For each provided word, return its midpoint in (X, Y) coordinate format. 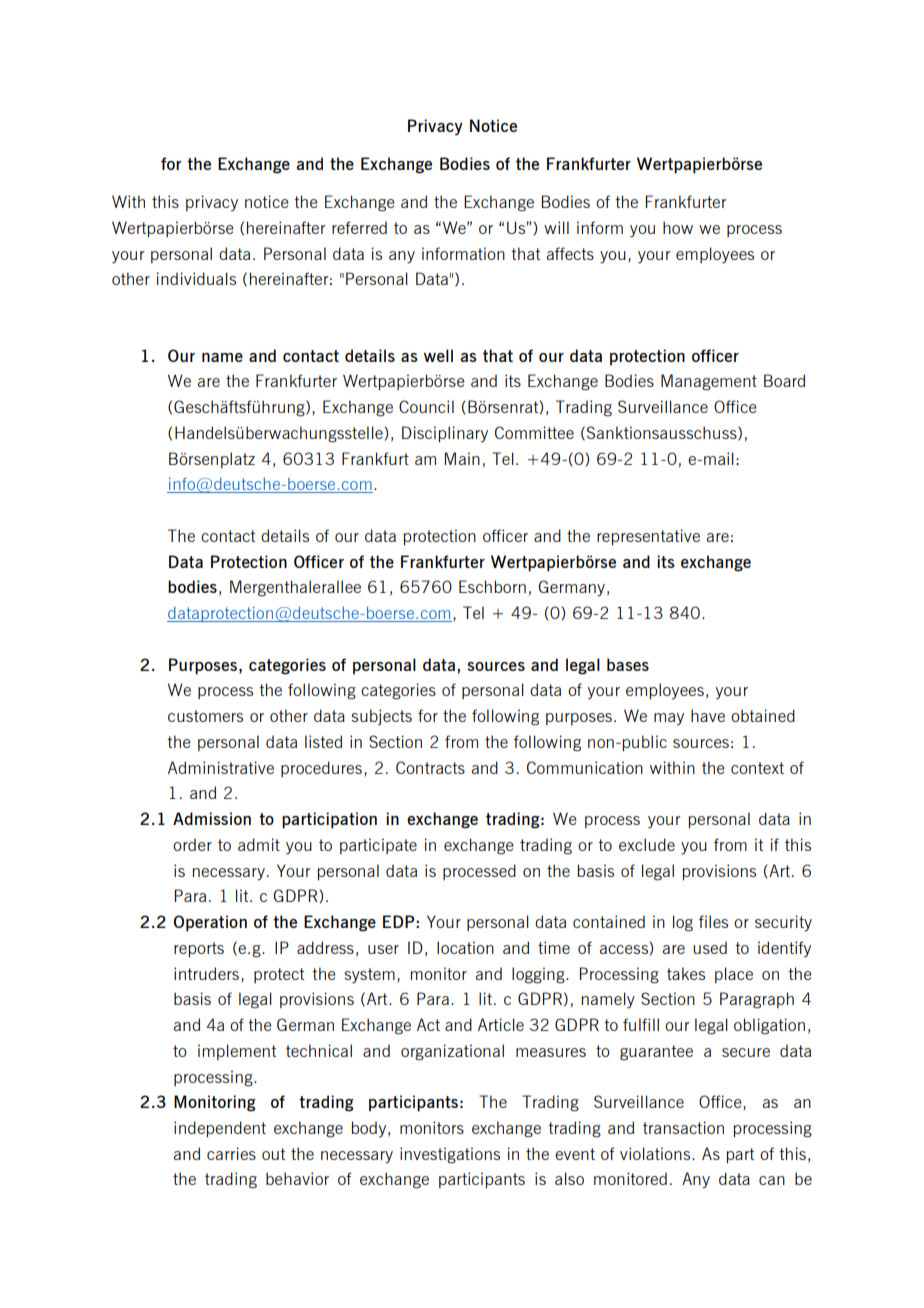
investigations (450, 1155)
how (678, 227)
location (465, 947)
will (556, 227)
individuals (196, 278)
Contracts (430, 767)
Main (462, 458)
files (713, 921)
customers (205, 716)
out (273, 1154)
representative (648, 537)
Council (426, 406)
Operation (210, 923)
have (708, 715)
